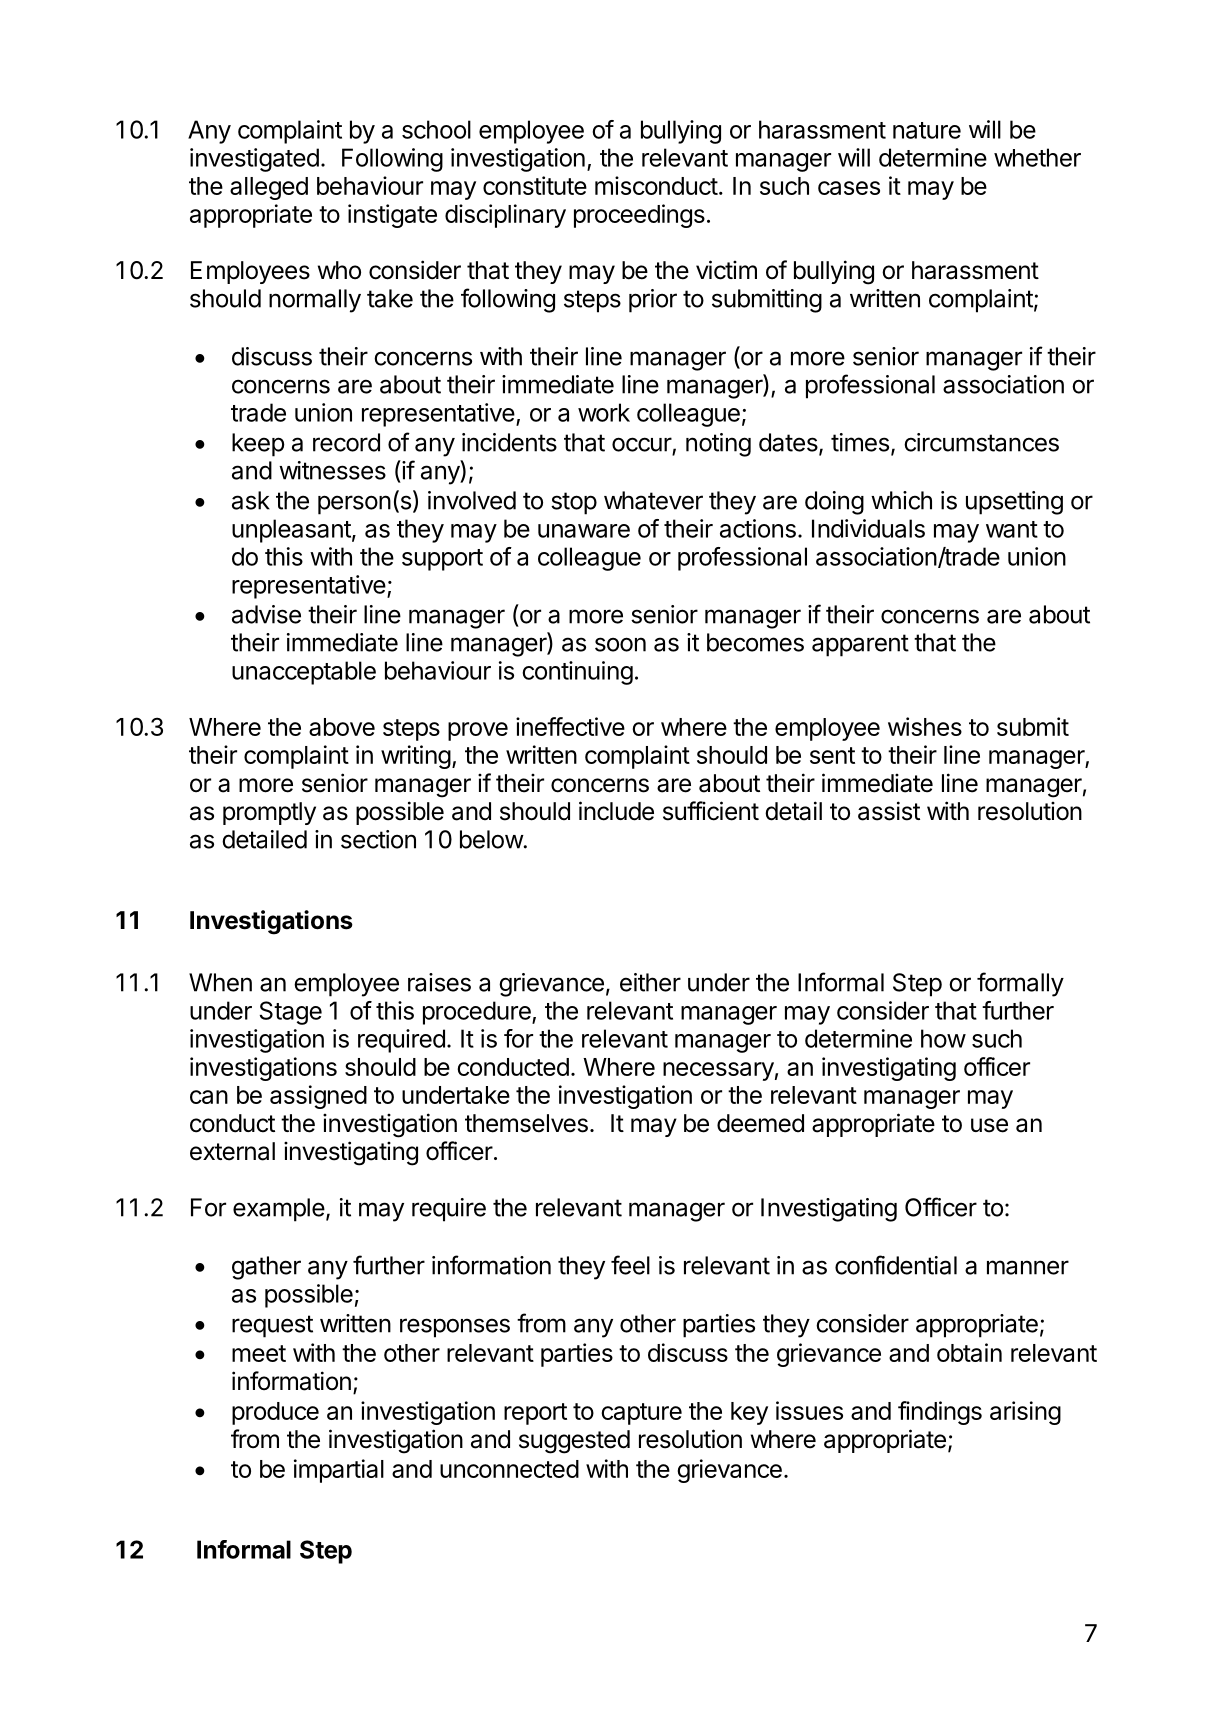 The width and height of the screenshot is (1213, 1716). Describe the element at coordinates (275, 1413) in the screenshot. I see `produce` at that location.
